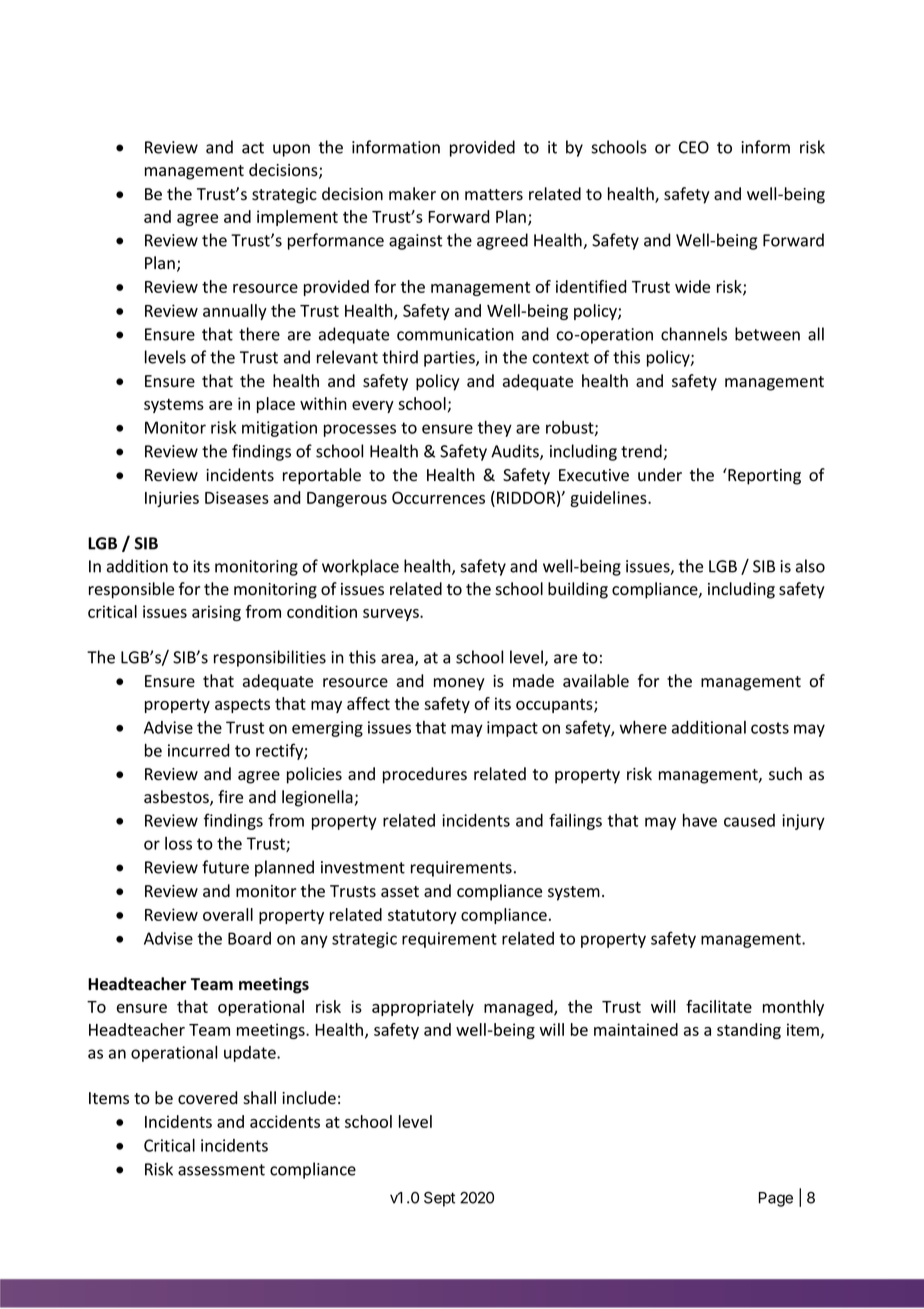 This page has height=1309, width=924. I want to click on aspects, so click(242, 706).
